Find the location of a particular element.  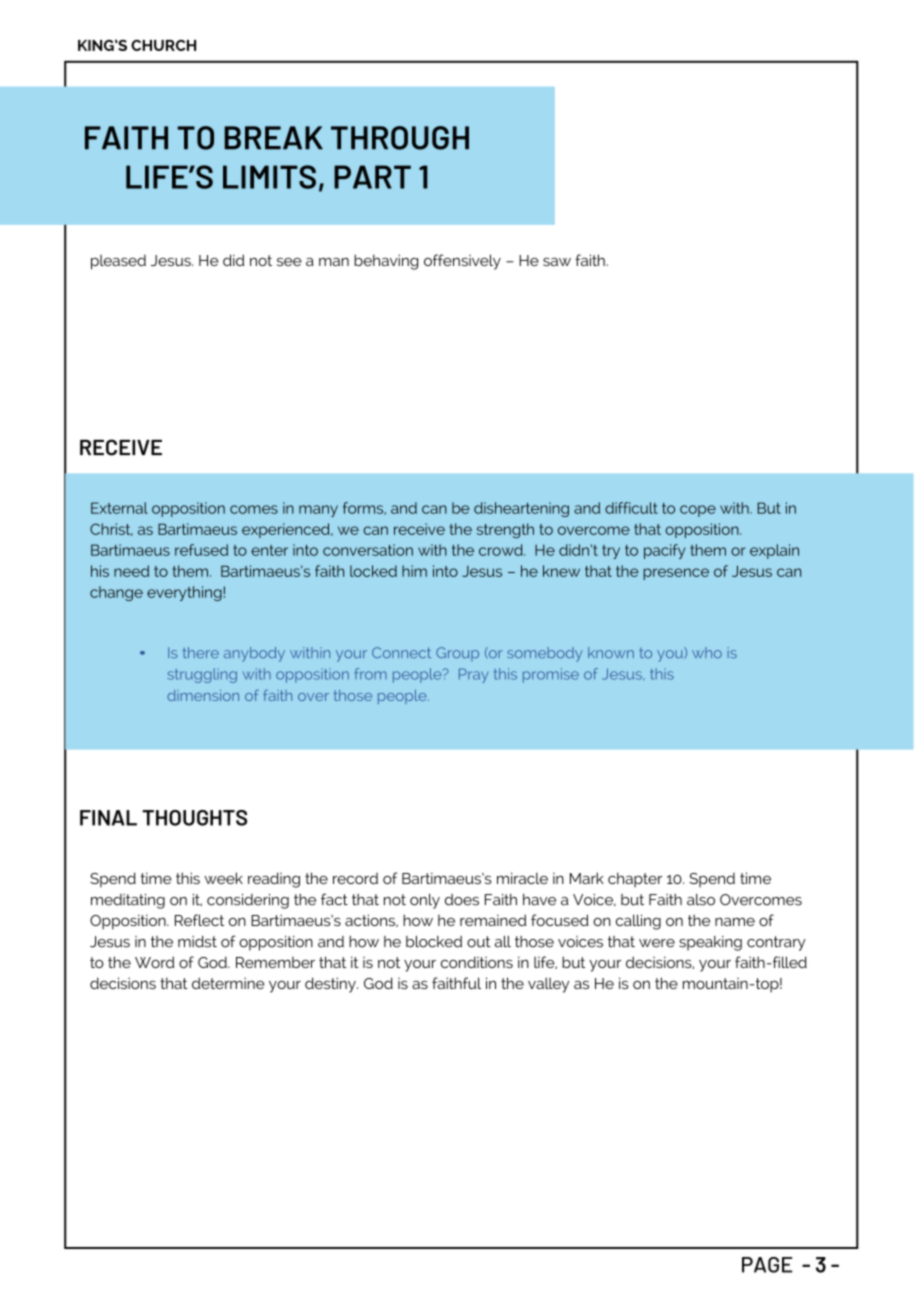

External is located at coordinates (119, 508).
